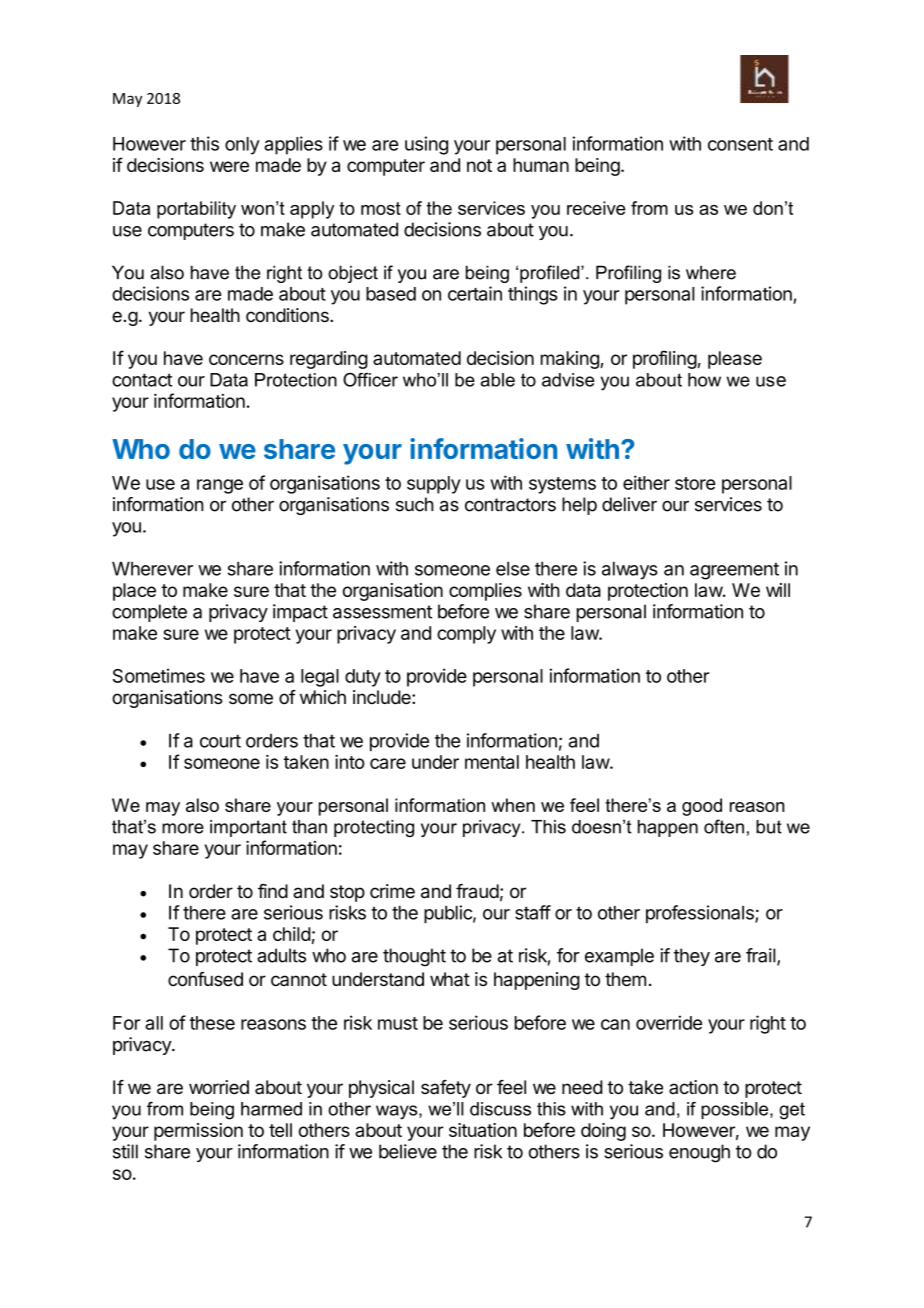 The width and height of the screenshot is (924, 1308). I want to click on were, so click(229, 166).
